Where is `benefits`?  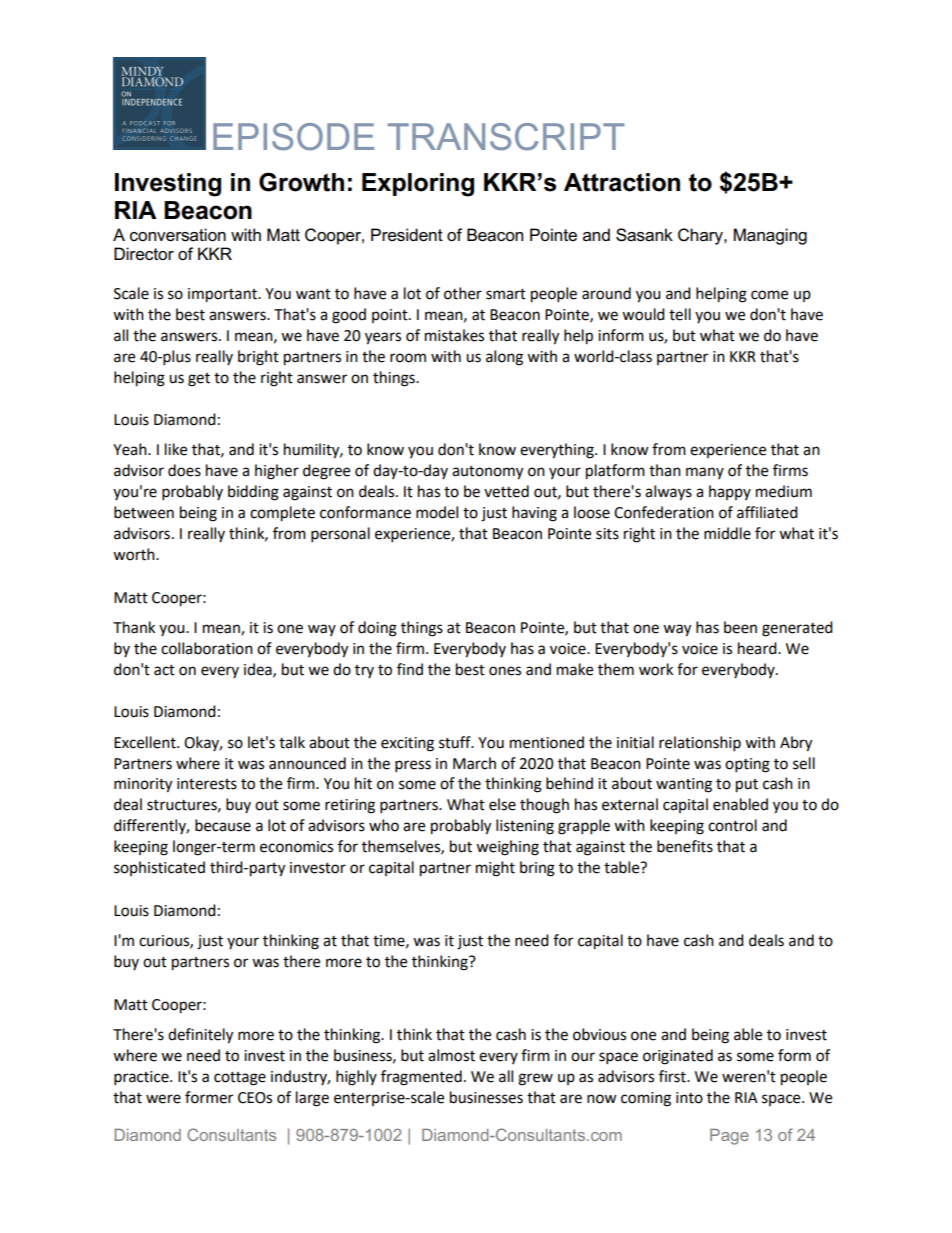 benefits is located at coordinates (685, 846).
